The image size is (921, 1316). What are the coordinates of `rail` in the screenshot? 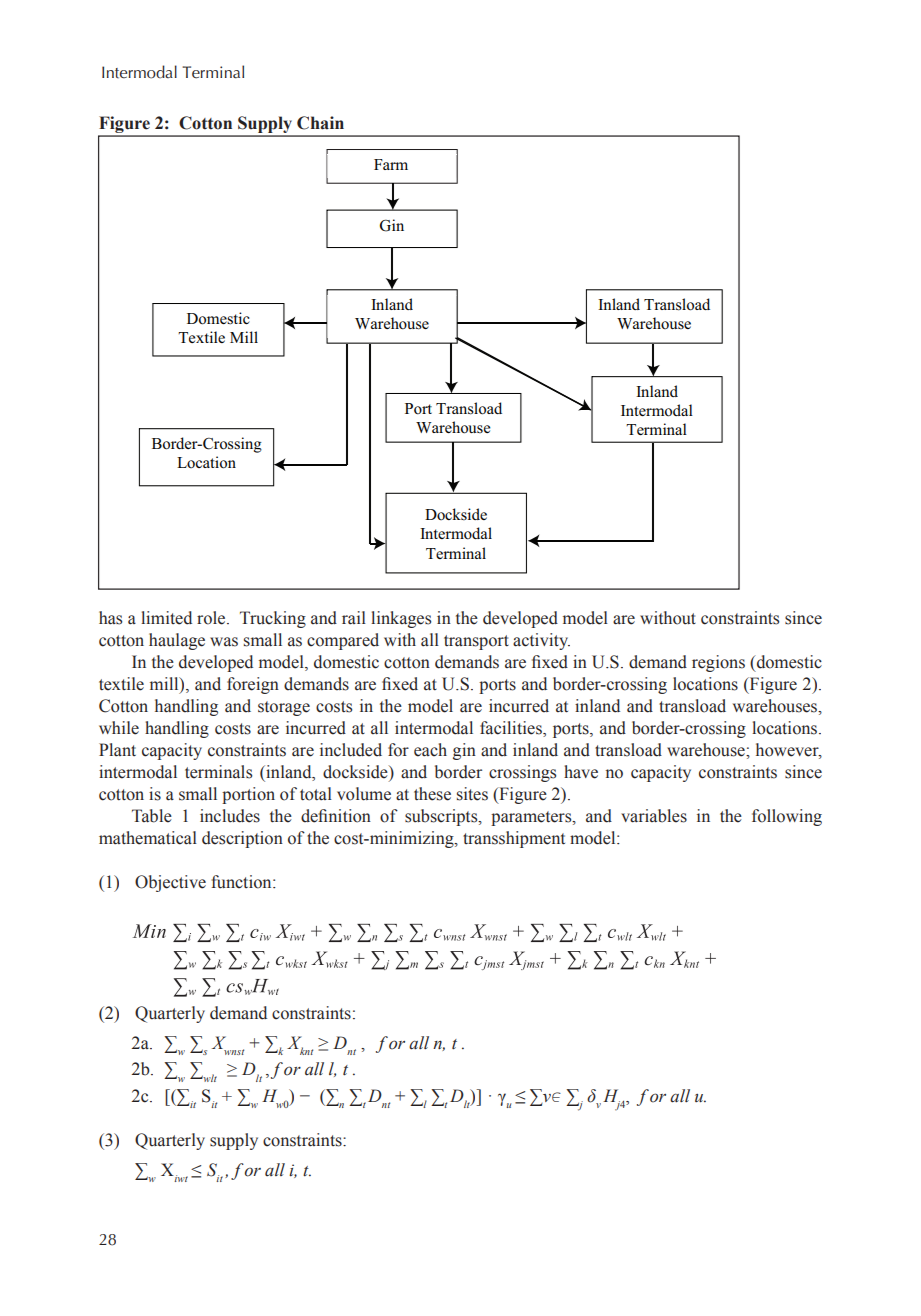 It's located at (354, 618).
